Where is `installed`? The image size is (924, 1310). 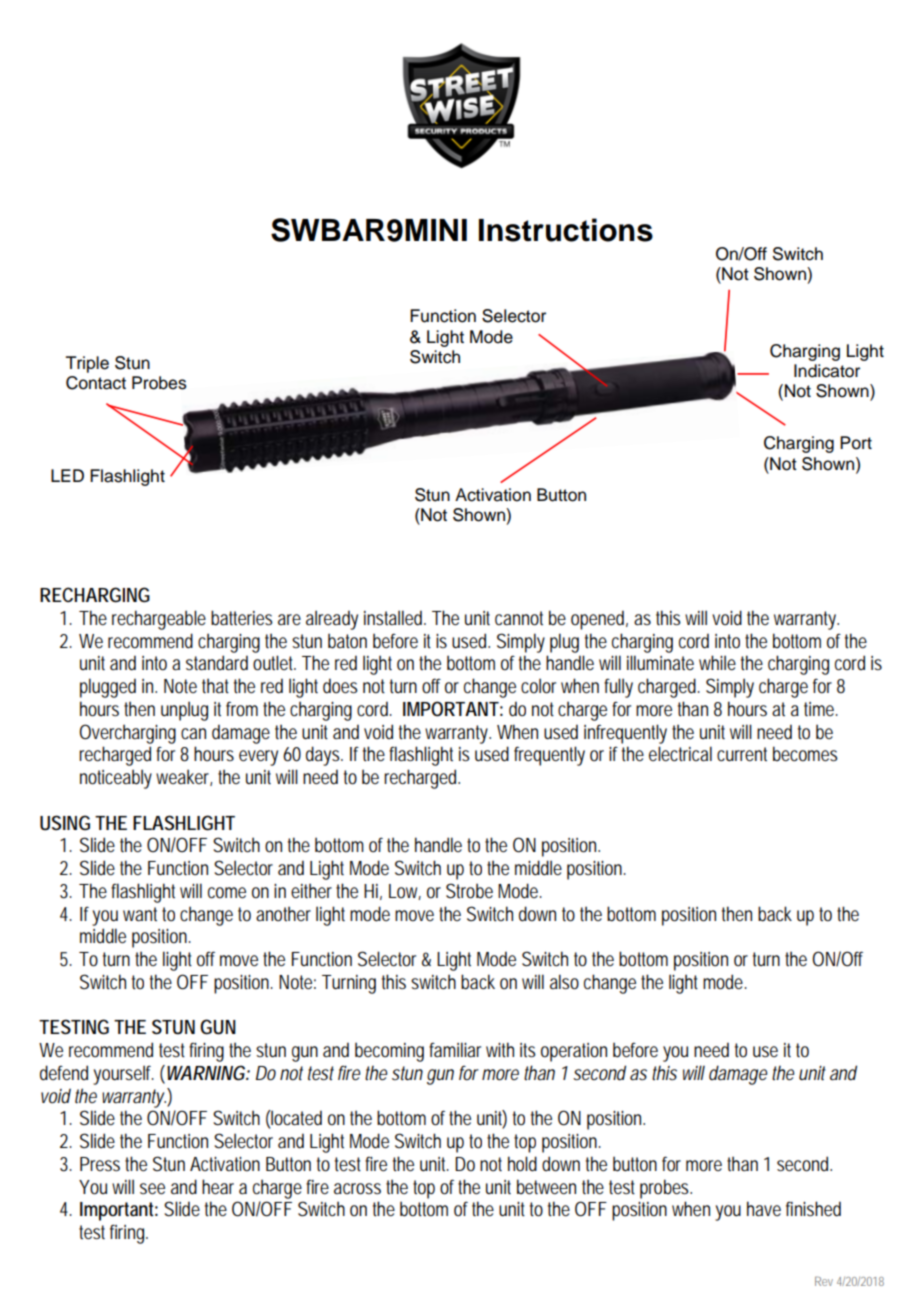
installed is located at coordinates (393, 618).
